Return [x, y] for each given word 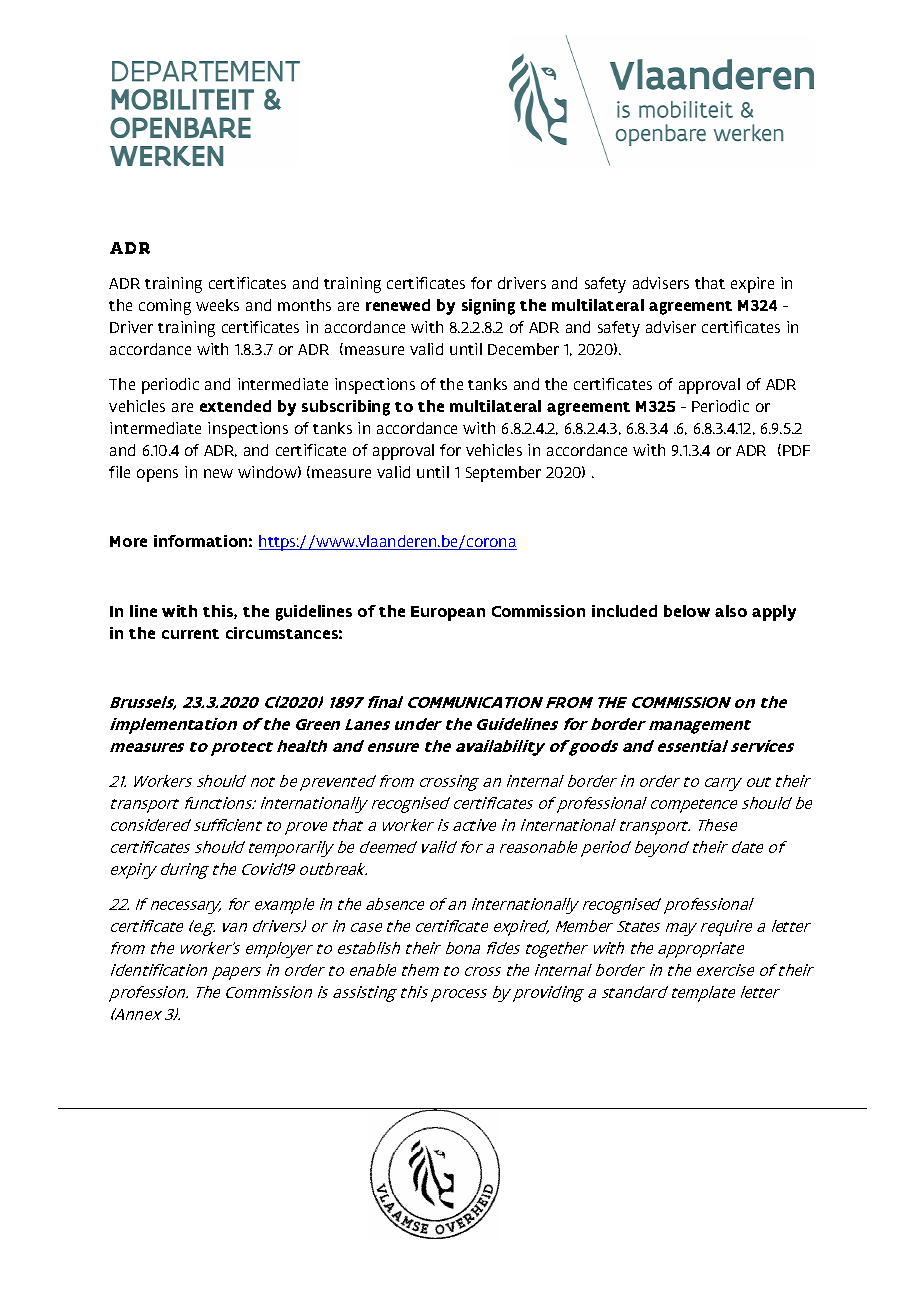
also [731, 611]
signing [488, 307]
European [448, 613]
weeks [217, 305]
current [190, 634]
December [523, 349]
